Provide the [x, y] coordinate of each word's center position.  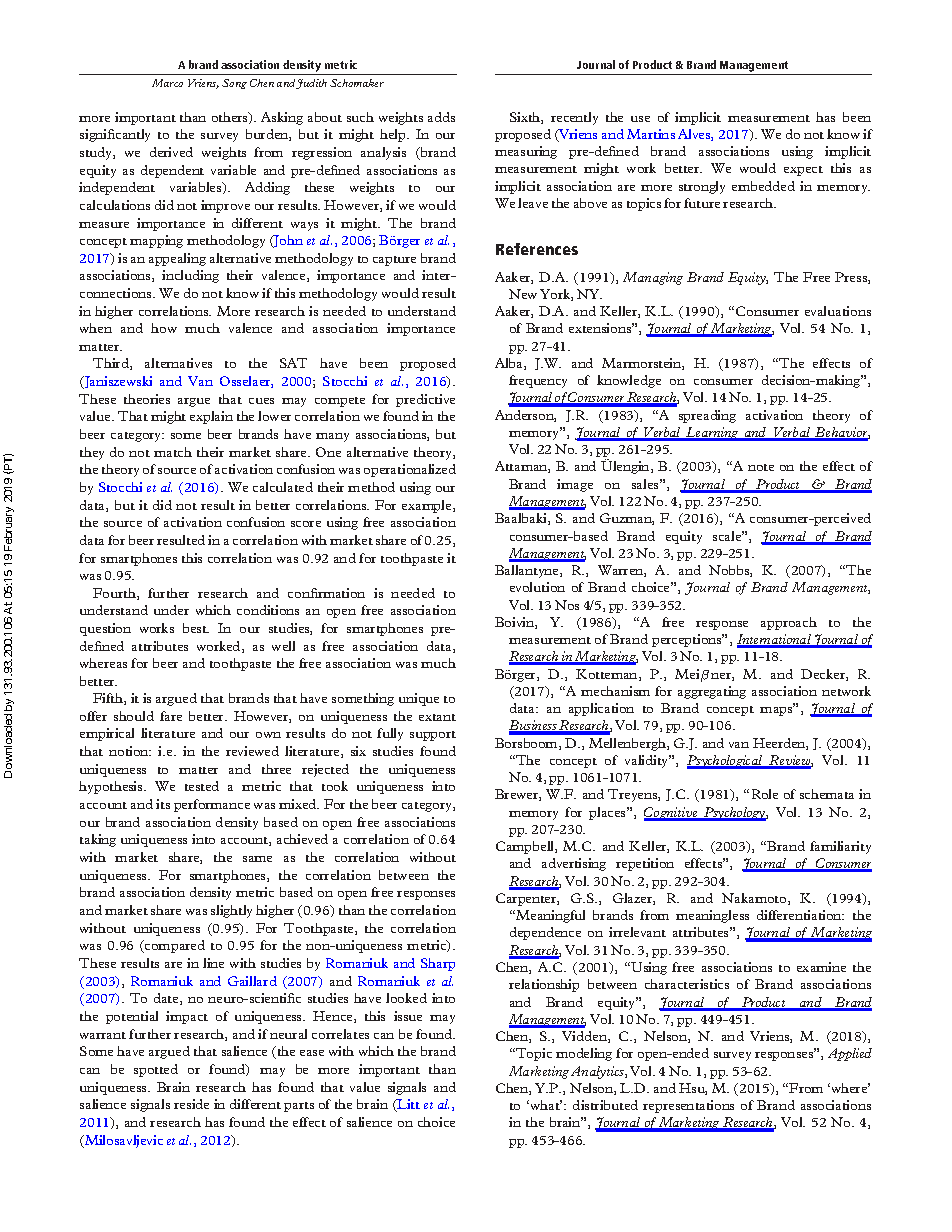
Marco [167, 83]
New [523, 294]
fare [171, 716]
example [428, 506]
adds [441, 117]
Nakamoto [755, 899]
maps [777, 710]
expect [803, 171]
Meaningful [549, 916]
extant [437, 717]
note [761, 467]
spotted [156, 1070]
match [173, 452]
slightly [231, 911]
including [190, 276]
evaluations [838, 311]
